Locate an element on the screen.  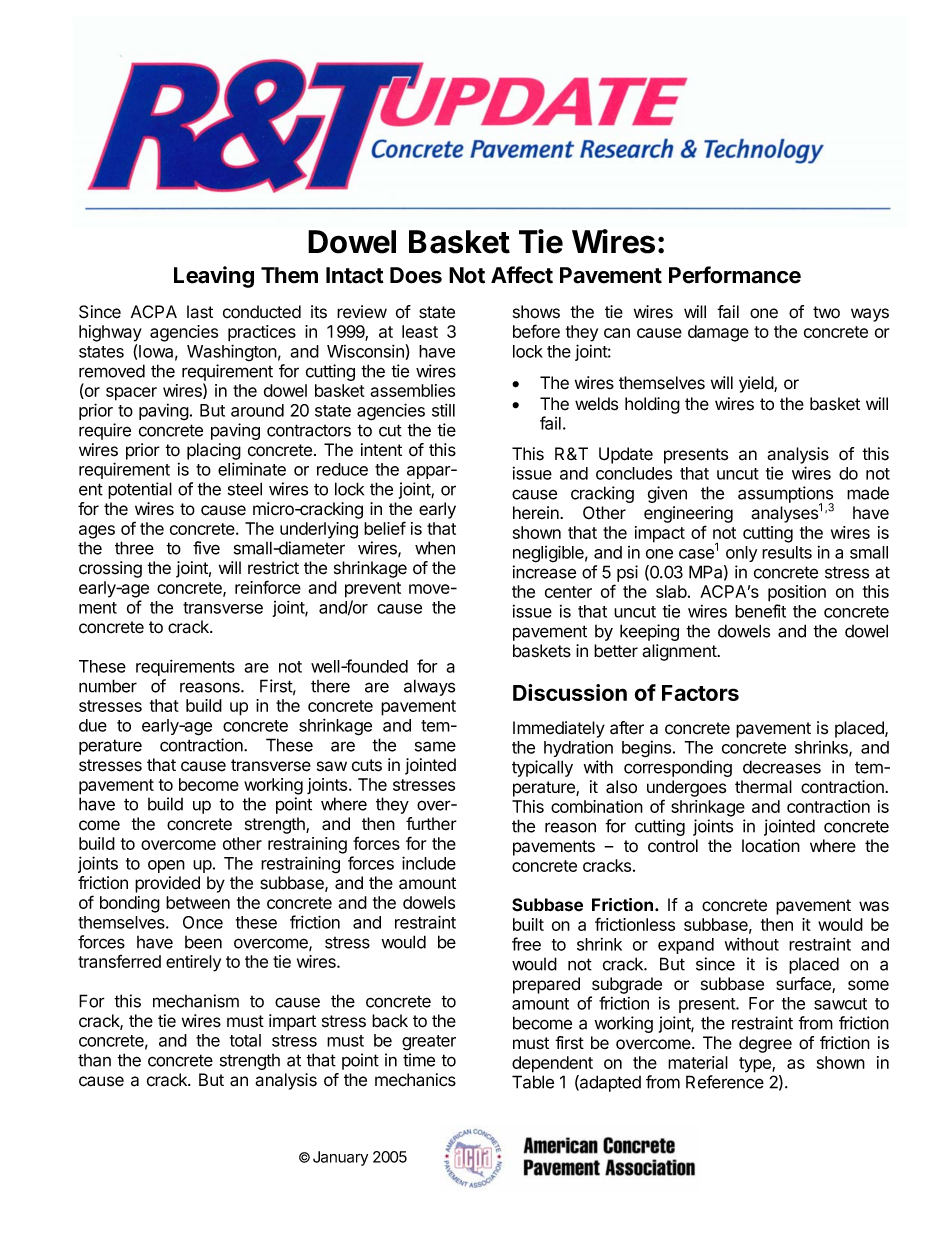
shows is located at coordinates (536, 312).
